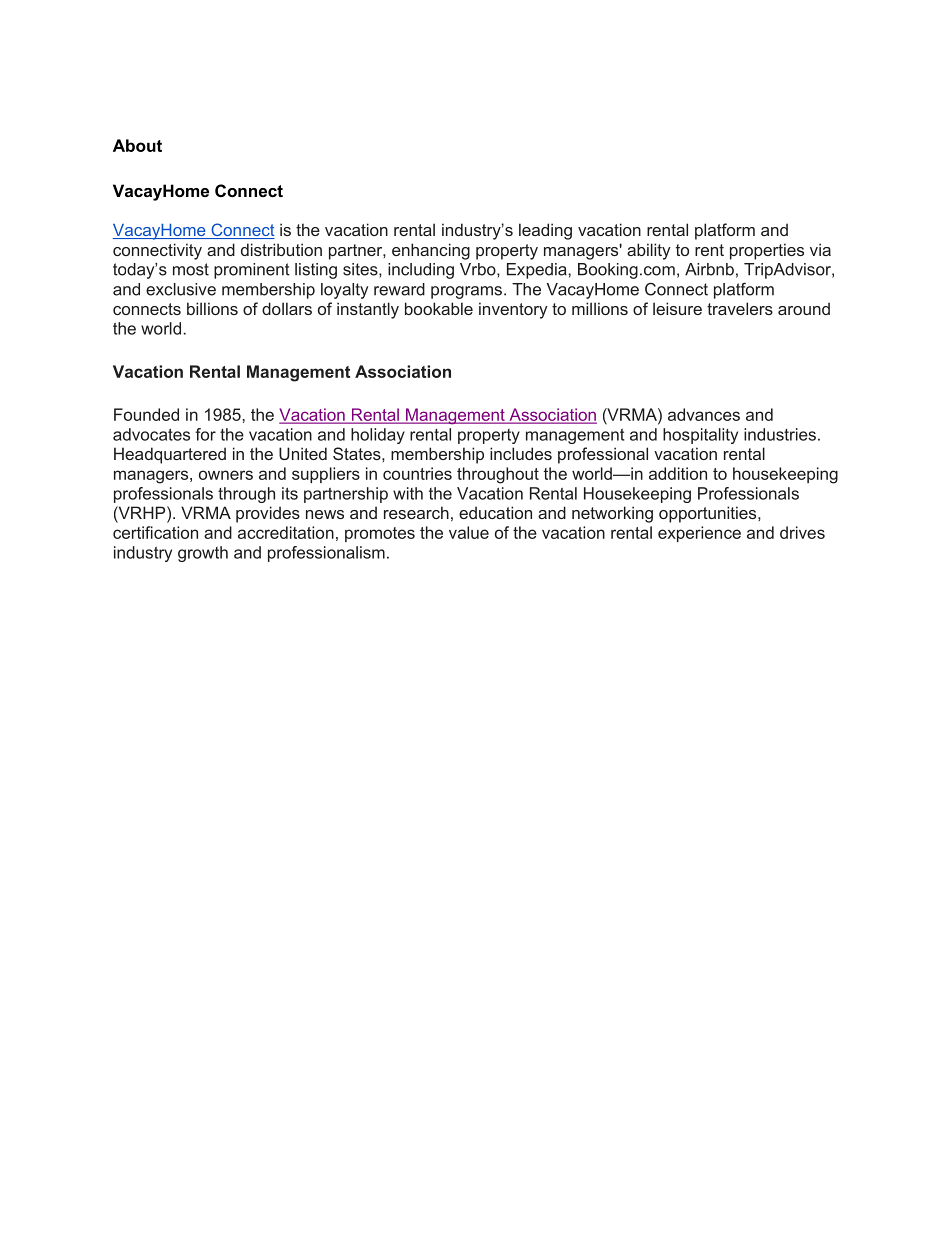 The image size is (952, 1233). I want to click on billions, so click(212, 308).
